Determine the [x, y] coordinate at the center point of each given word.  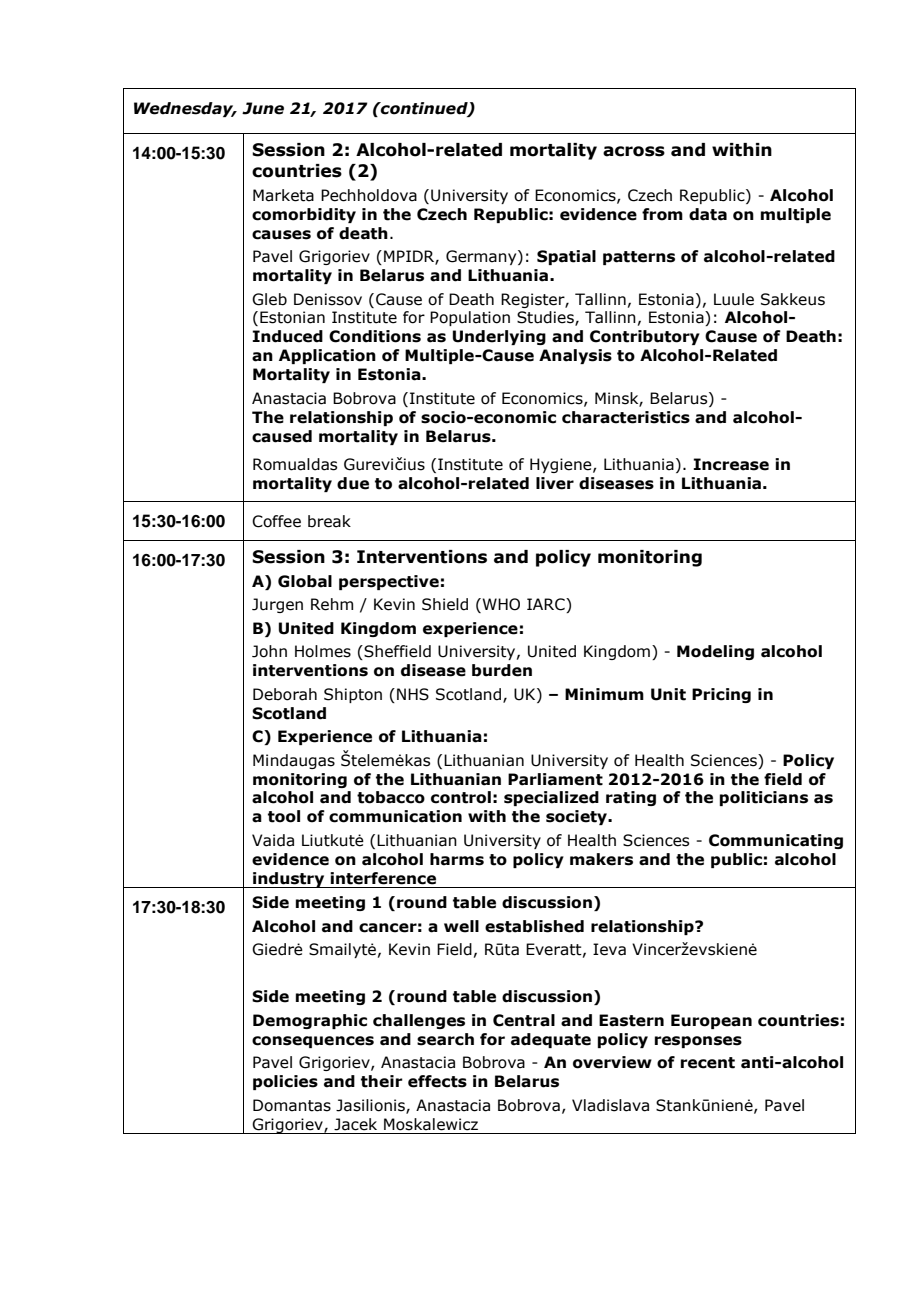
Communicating [776, 841]
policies [285, 1082]
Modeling [715, 652]
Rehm [332, 604]
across [634, 151]
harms [457, 859]
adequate [551, 1040]
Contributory [645, 337]
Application [327, 356]
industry [289, 880]
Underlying [499, 337]
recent [708, 1063]
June [263, 108]
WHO [500, 605]
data [708, 214]
